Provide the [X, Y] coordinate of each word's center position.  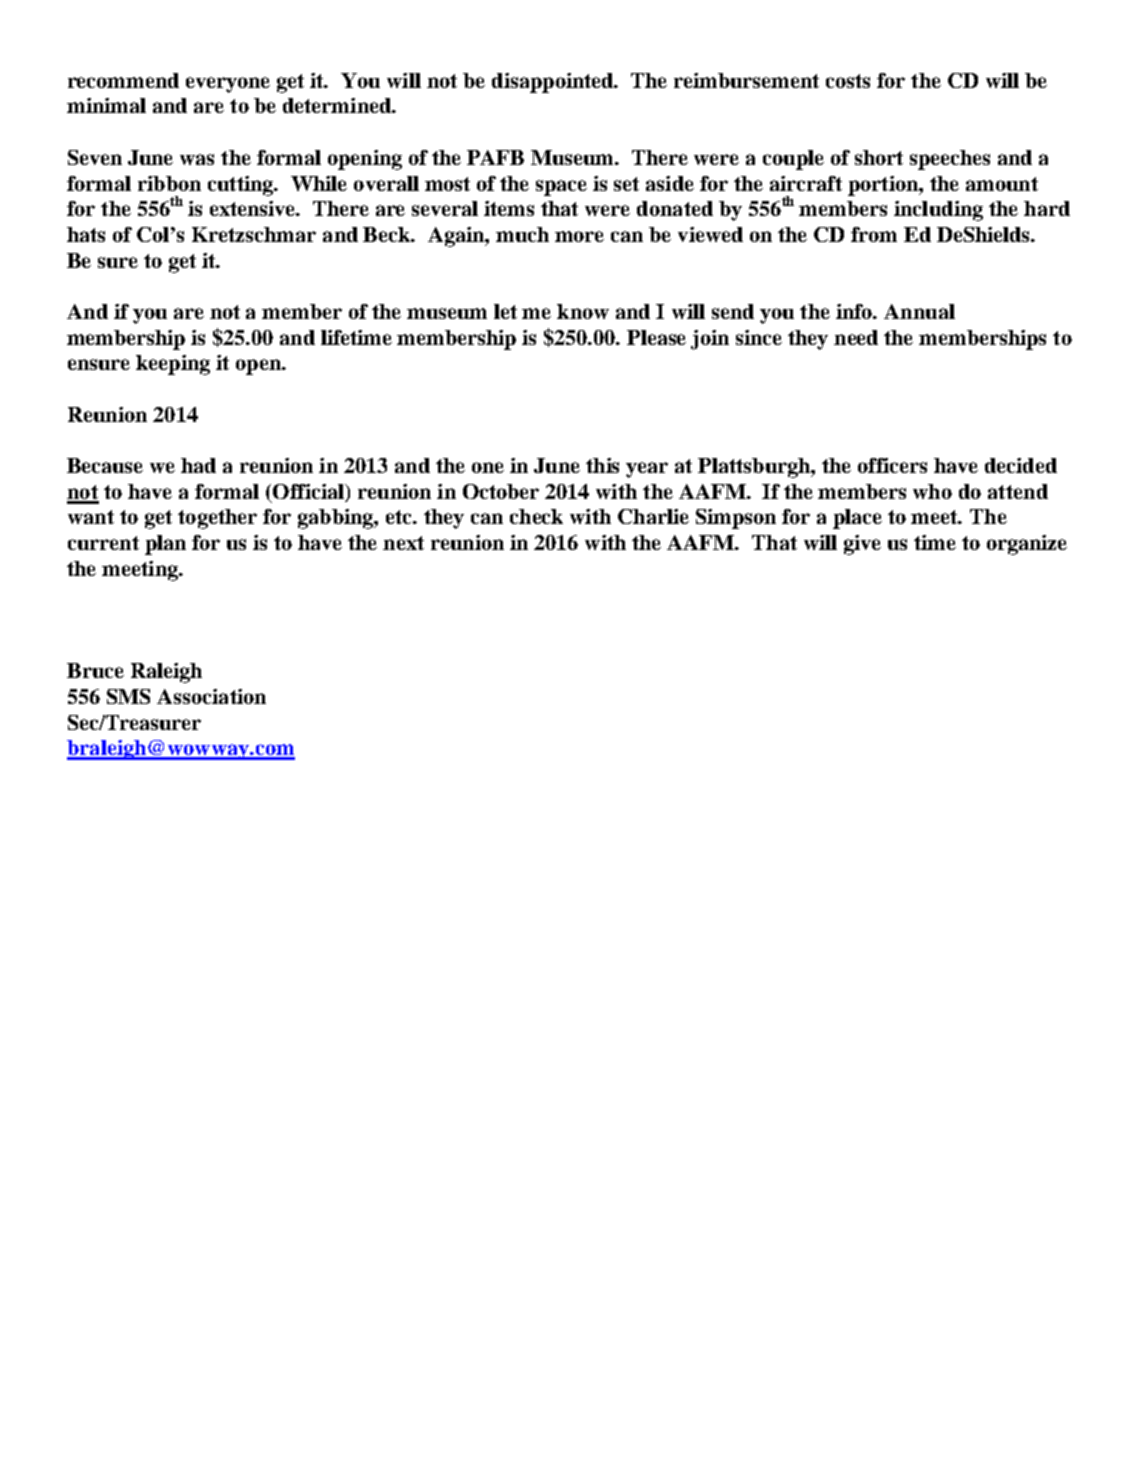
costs [848, 81]
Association [211, 696]
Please [656, 337]
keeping [173, 365]
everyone [228, 85]
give [862, 545]
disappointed [554, 83]
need [856, 337]
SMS [128, 696]
